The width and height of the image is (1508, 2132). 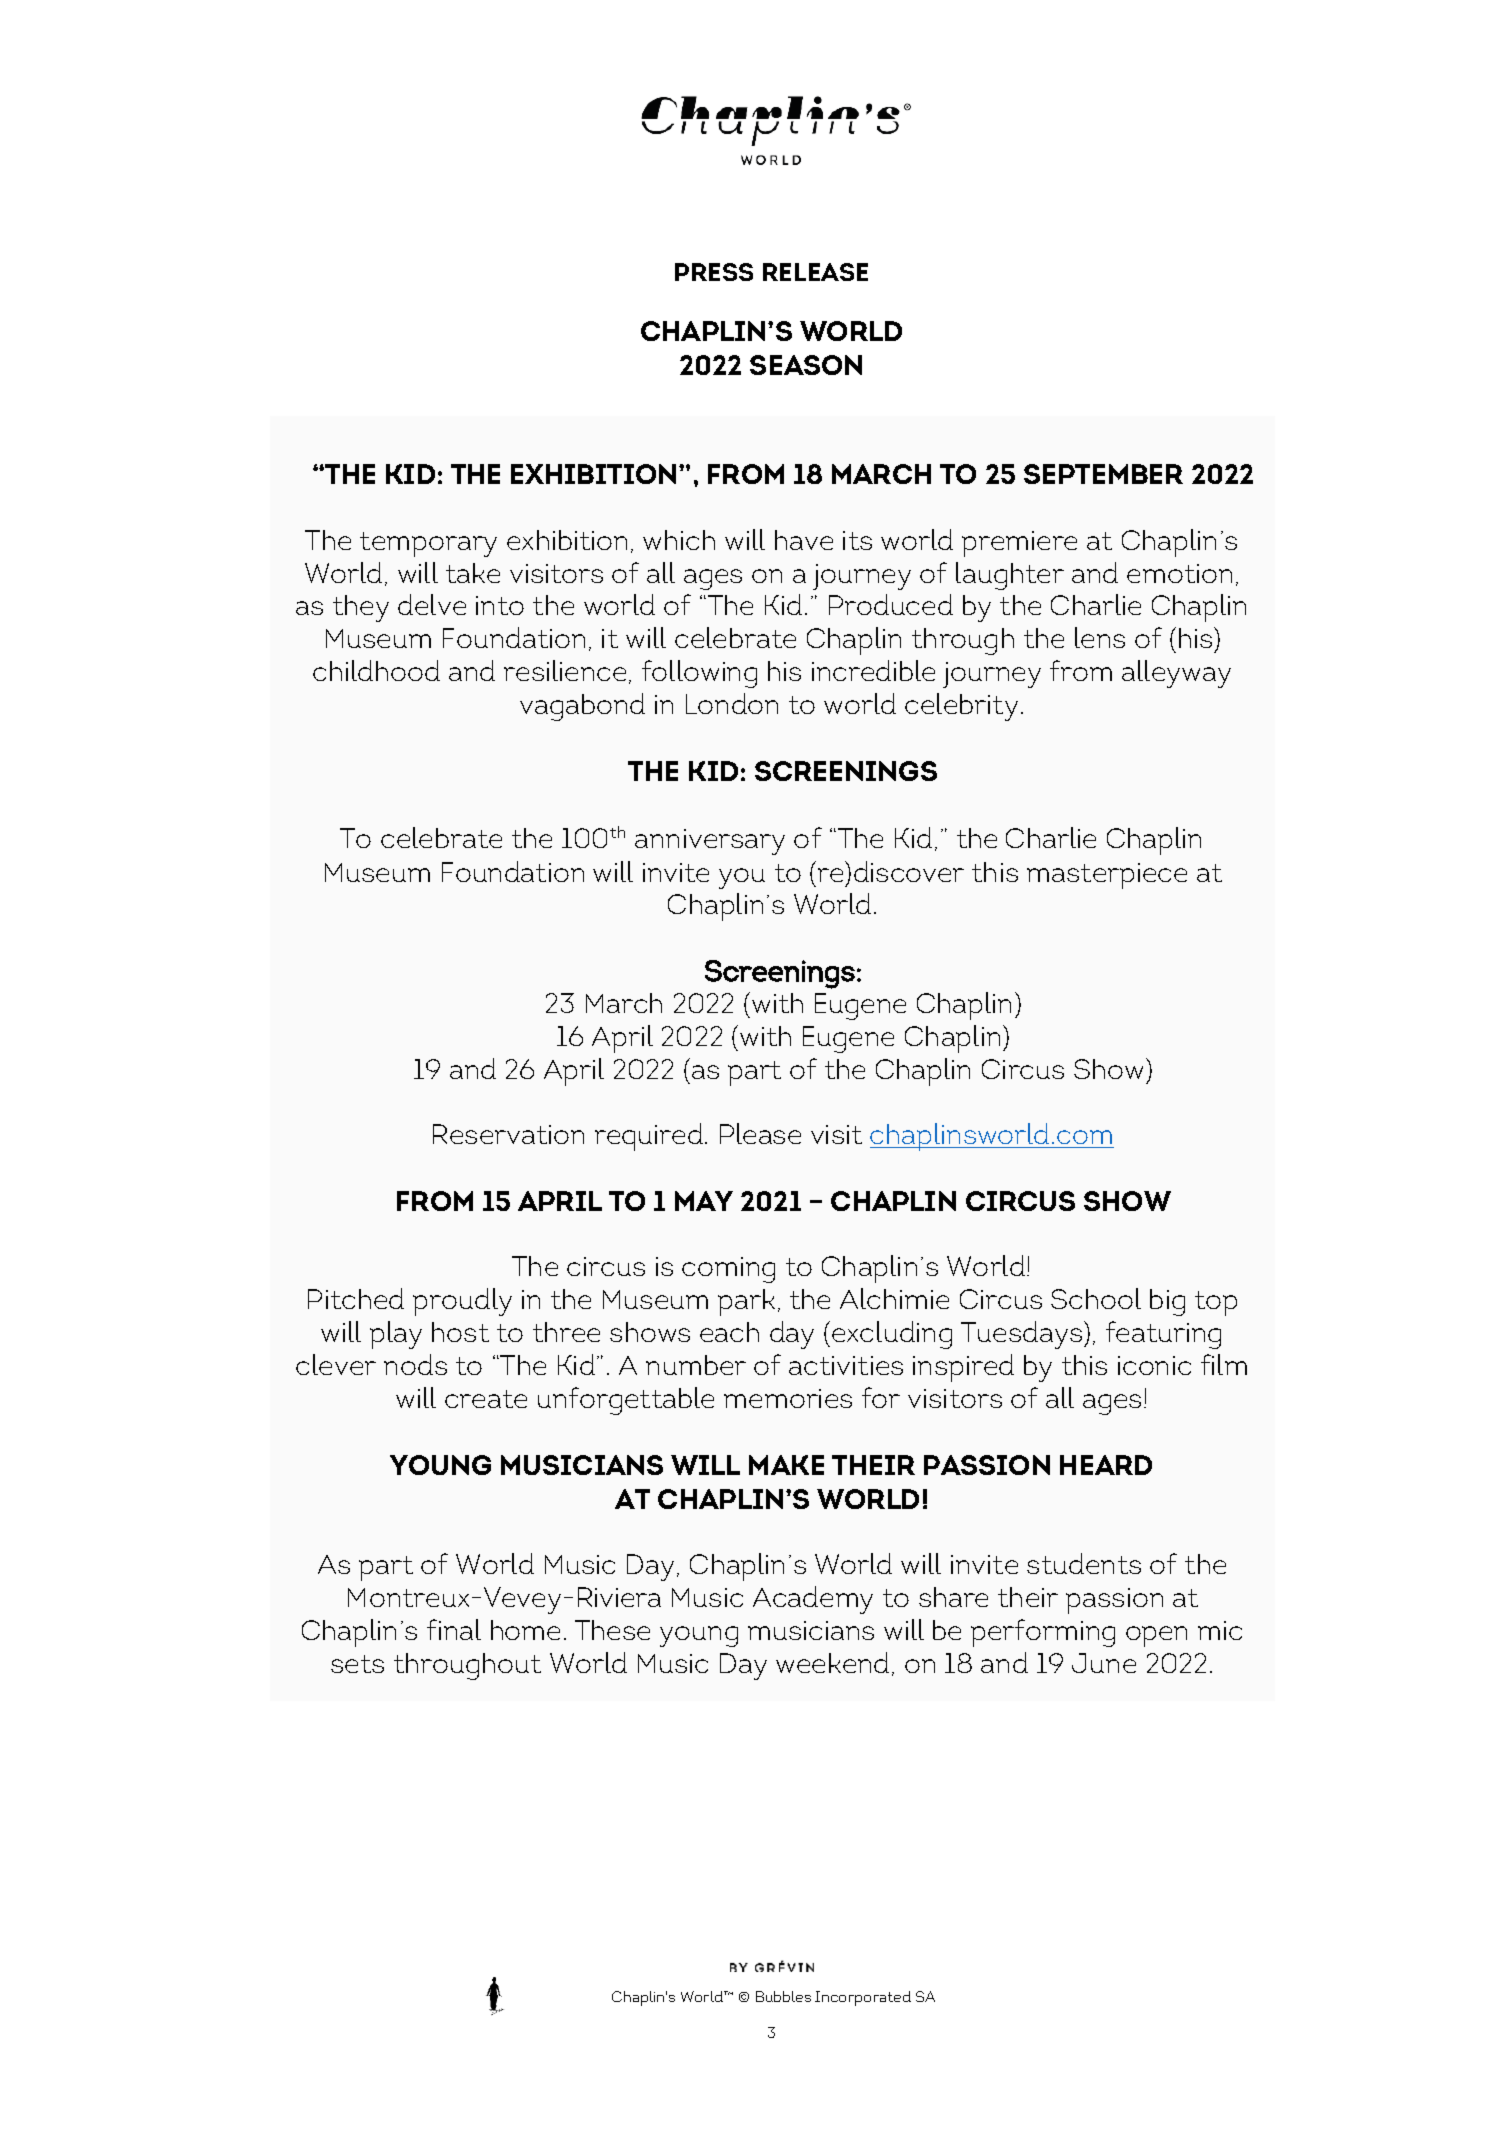 I want to click on School, so click(x=1096, y=1298).
